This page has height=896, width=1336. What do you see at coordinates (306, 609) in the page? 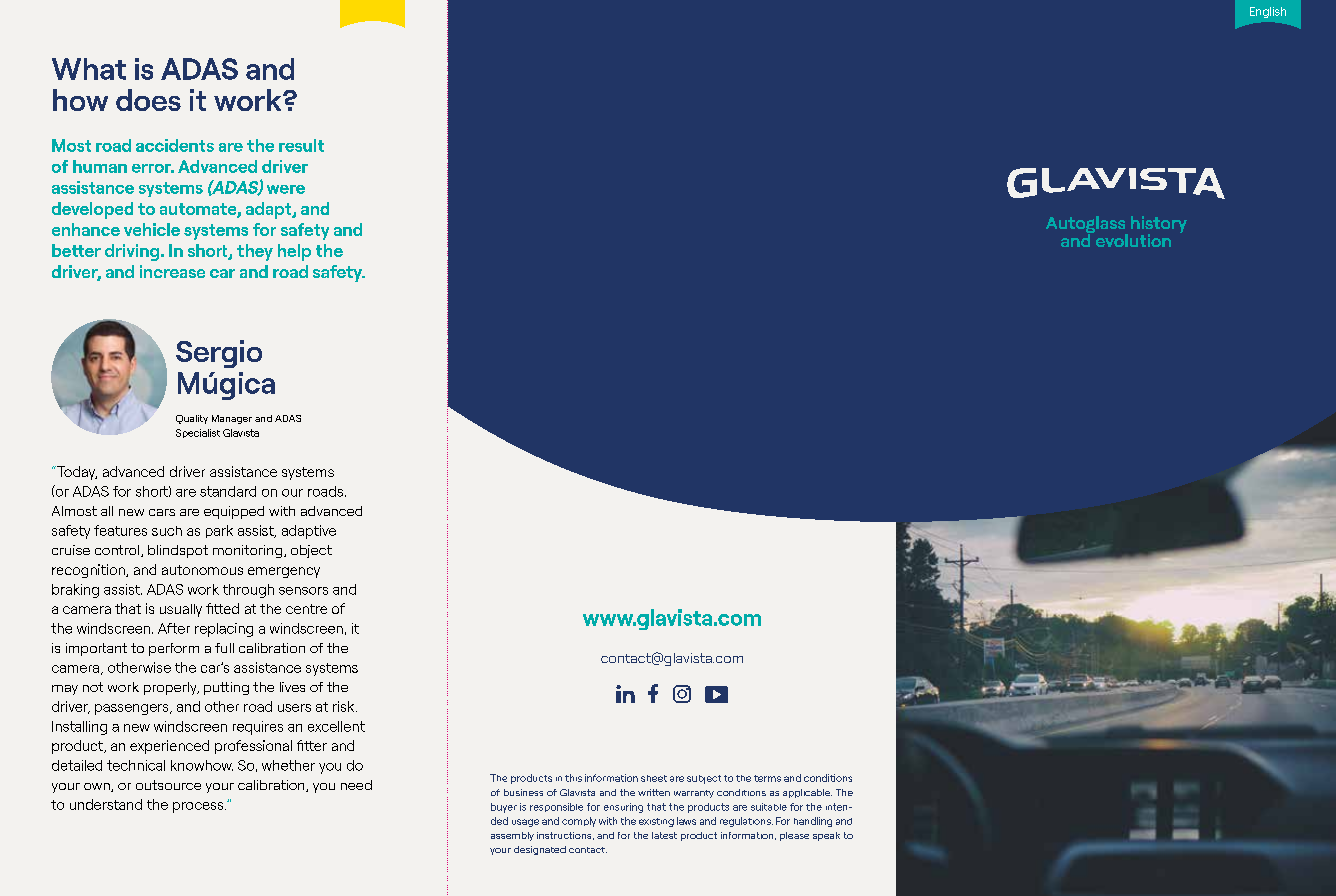
I see `centre` at bounding box center [306, 609].
